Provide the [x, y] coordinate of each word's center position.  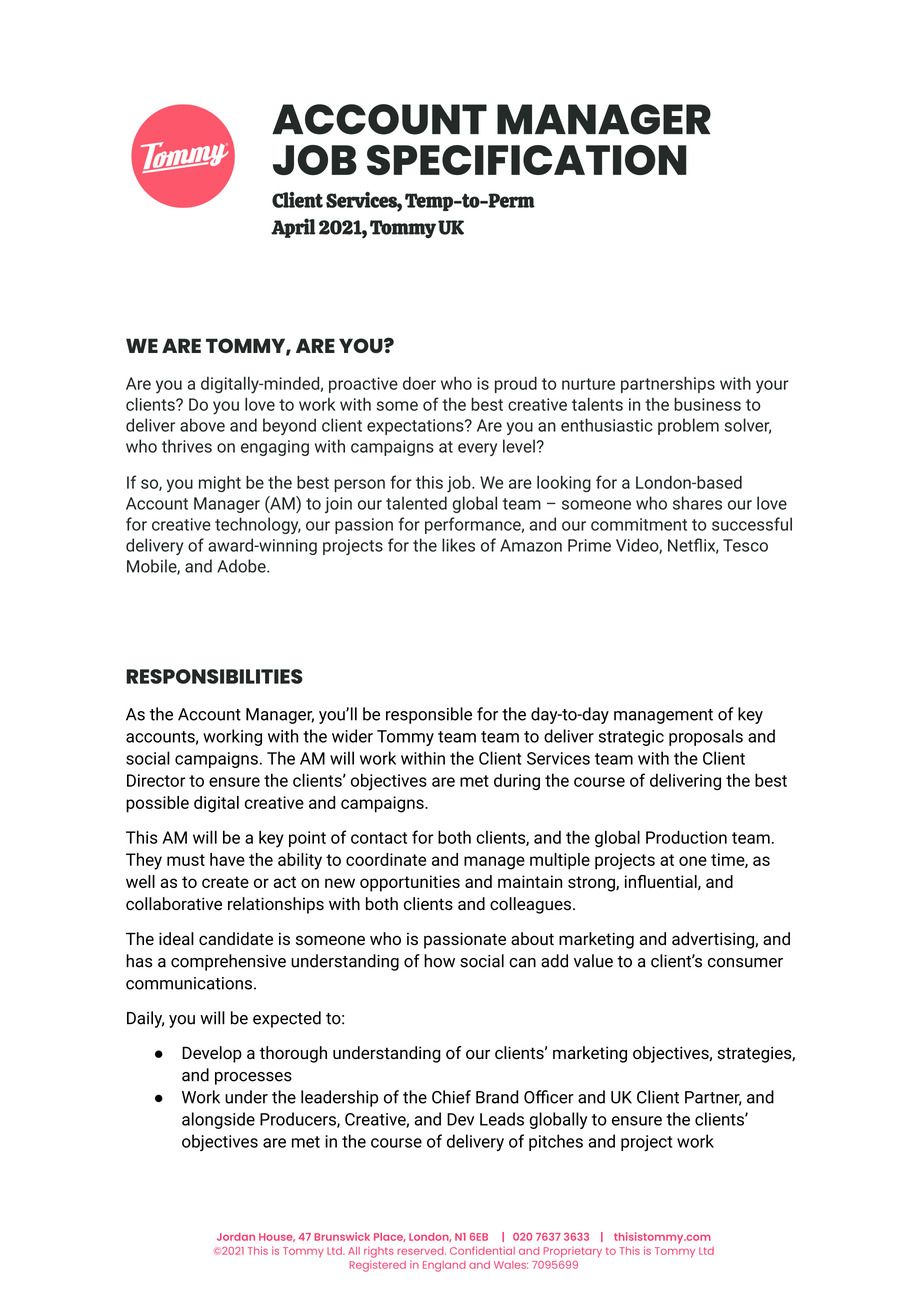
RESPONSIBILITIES [214, 676]
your [772, 387]
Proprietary [573, 1252]
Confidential [482, 1250]
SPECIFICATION [527, 160]
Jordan [236, 1237]
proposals [706, 737]
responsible [429, 715]
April [293, 228]
